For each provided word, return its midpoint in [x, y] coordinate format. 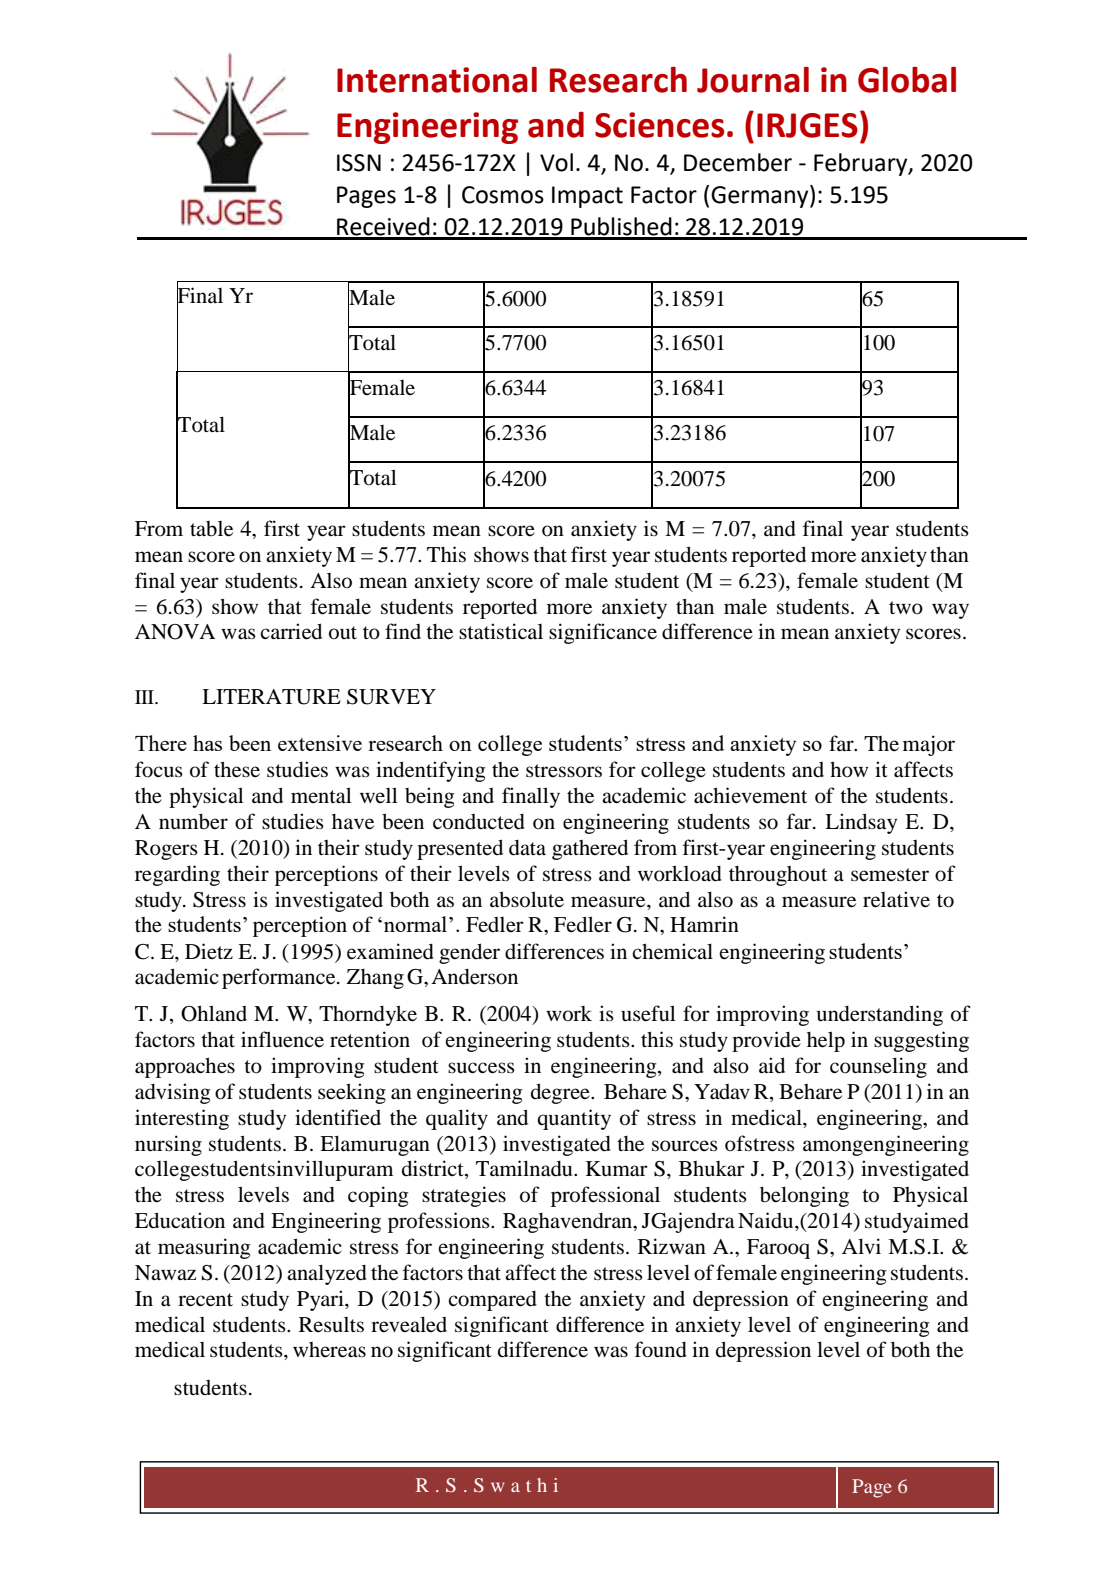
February [862, 164]
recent [205, 1300]
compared [492, 1301]
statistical [501, 631]
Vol [556, 162]
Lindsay [861, 823]
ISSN [359, 163]
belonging [804, 1196]
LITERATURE [271, 697]
